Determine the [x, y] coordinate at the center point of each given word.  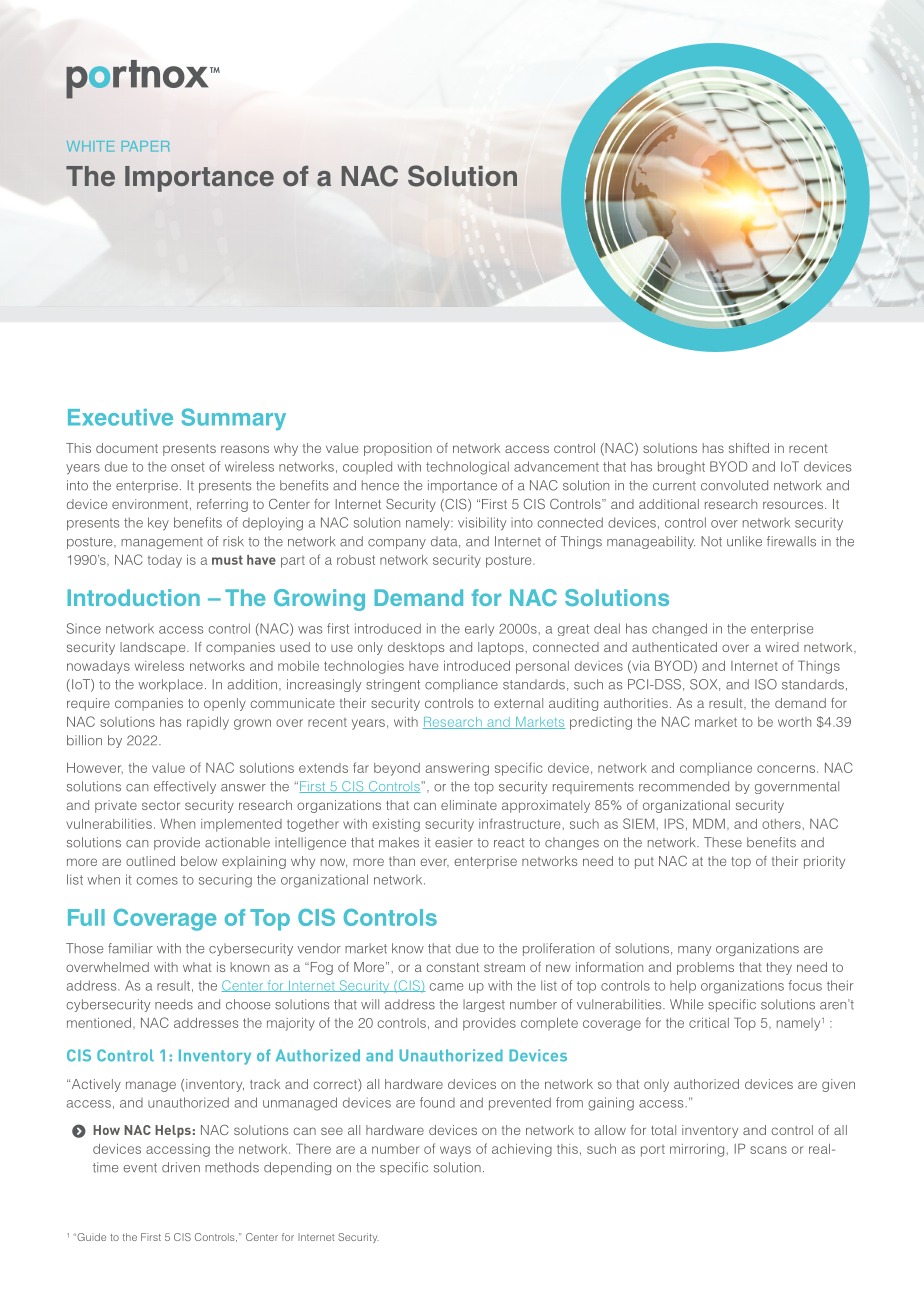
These [723, 842]
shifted [749, 448]
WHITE [90, 146]
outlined [150, 861]
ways [455, 1151]
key [158, 524]
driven [181, 1167]
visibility [482, 524]
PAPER [145, 146]
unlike [744, 541]
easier [454, 842]
